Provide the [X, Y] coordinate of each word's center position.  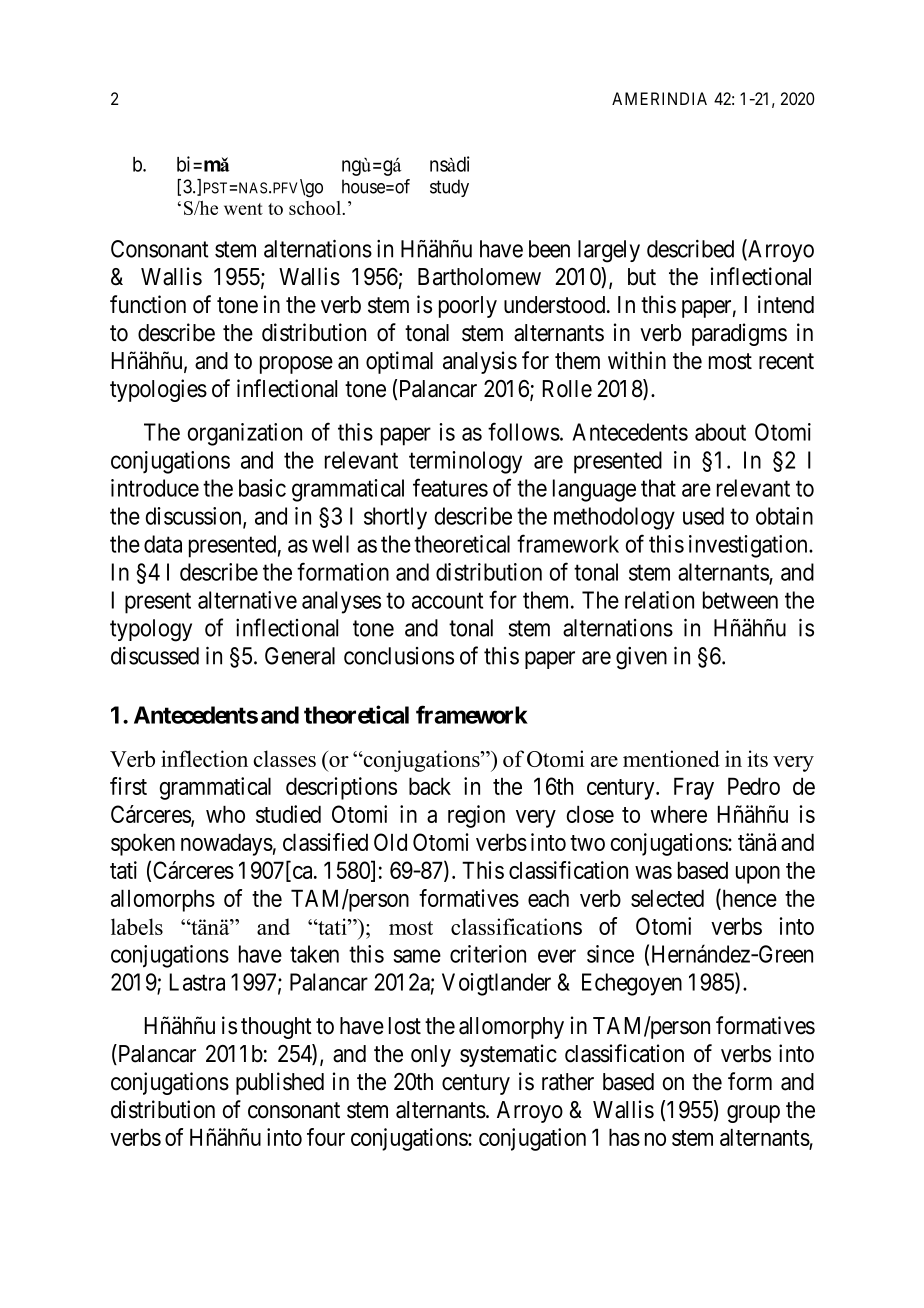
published [280, 1083]
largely [609, 251]
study [449, 188]
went [243, 209]
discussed [155, 656]
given [641, 658]
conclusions [399, 656]
